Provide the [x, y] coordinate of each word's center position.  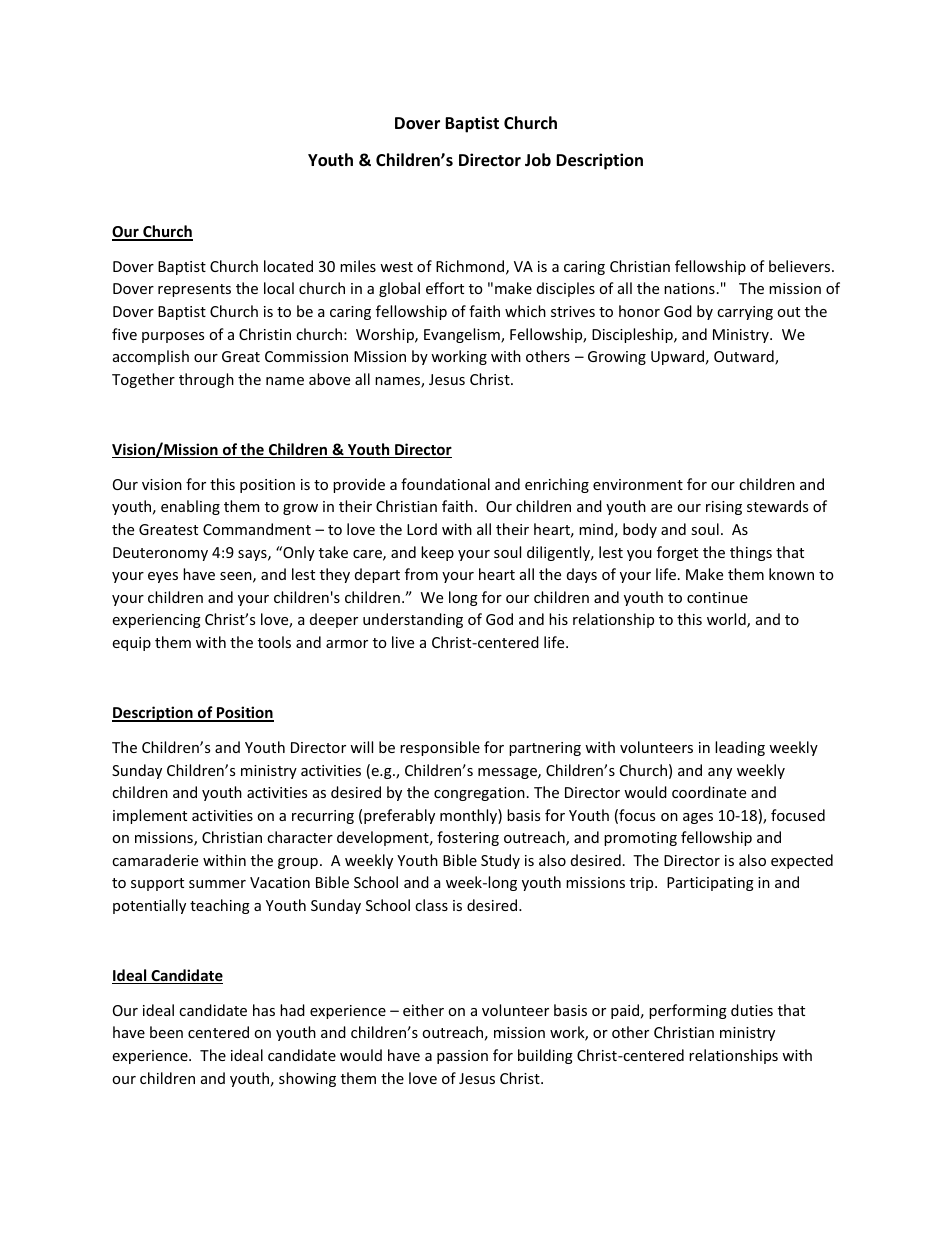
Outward [745, 357]
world [727, 620]
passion [462, 1057]
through [206, 380]
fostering [468, 838]
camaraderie [155, 860]
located [288, 266]
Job [538, 160]
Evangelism [463, 335]
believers [799, 266]
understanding [413, 620]
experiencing [156, 621]
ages [698, 818]
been [166, 1032]
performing [688, 1011]
